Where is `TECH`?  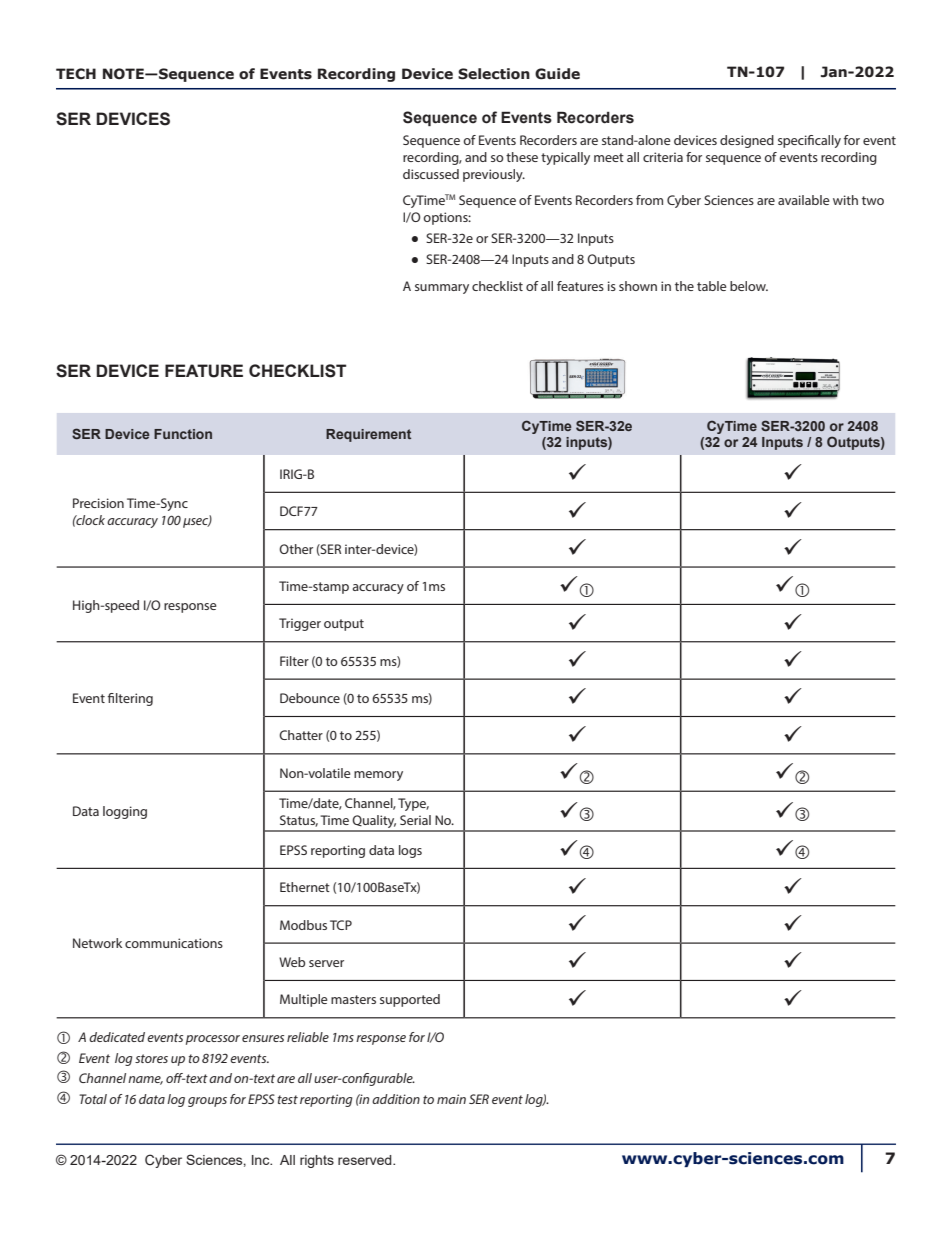 TECH is located at coordinates (76, 74).
